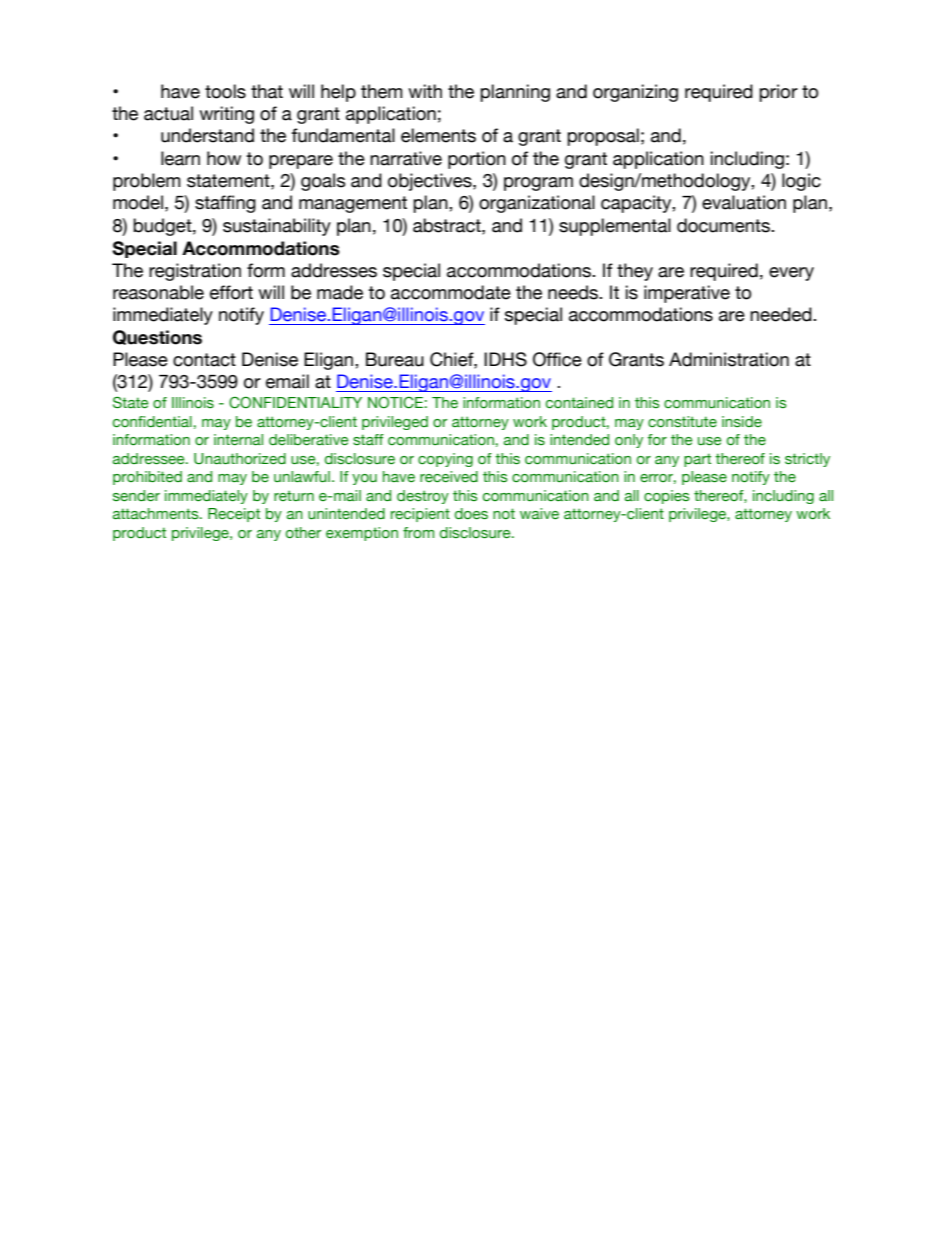 The width and height of the screenshot is (952, 1233). I want to click on evaluation, so click(744, 202).
